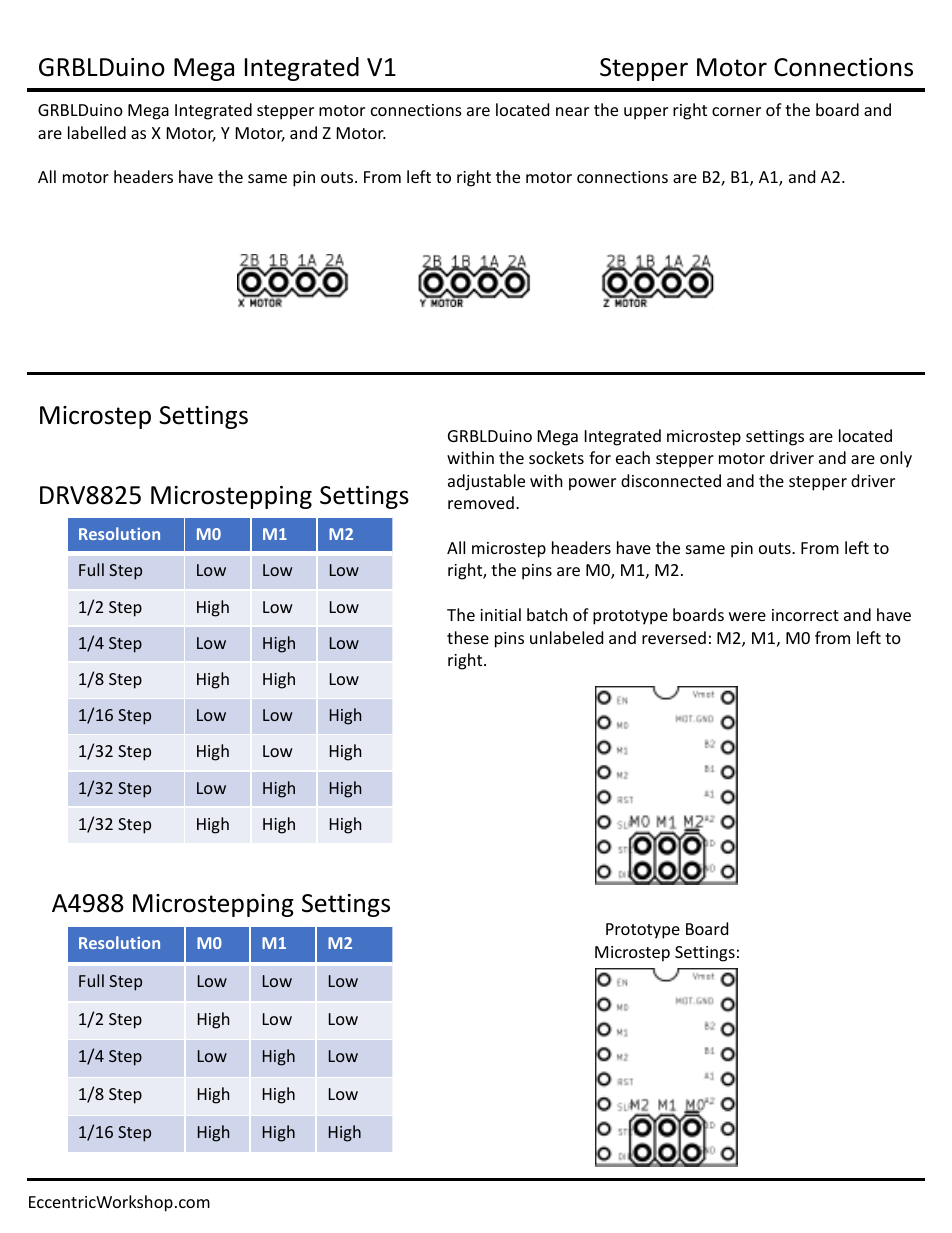  What do you see at coordinates (736, 111) in the screenshot?
I see `corner` at bounding box center [736, 111].
